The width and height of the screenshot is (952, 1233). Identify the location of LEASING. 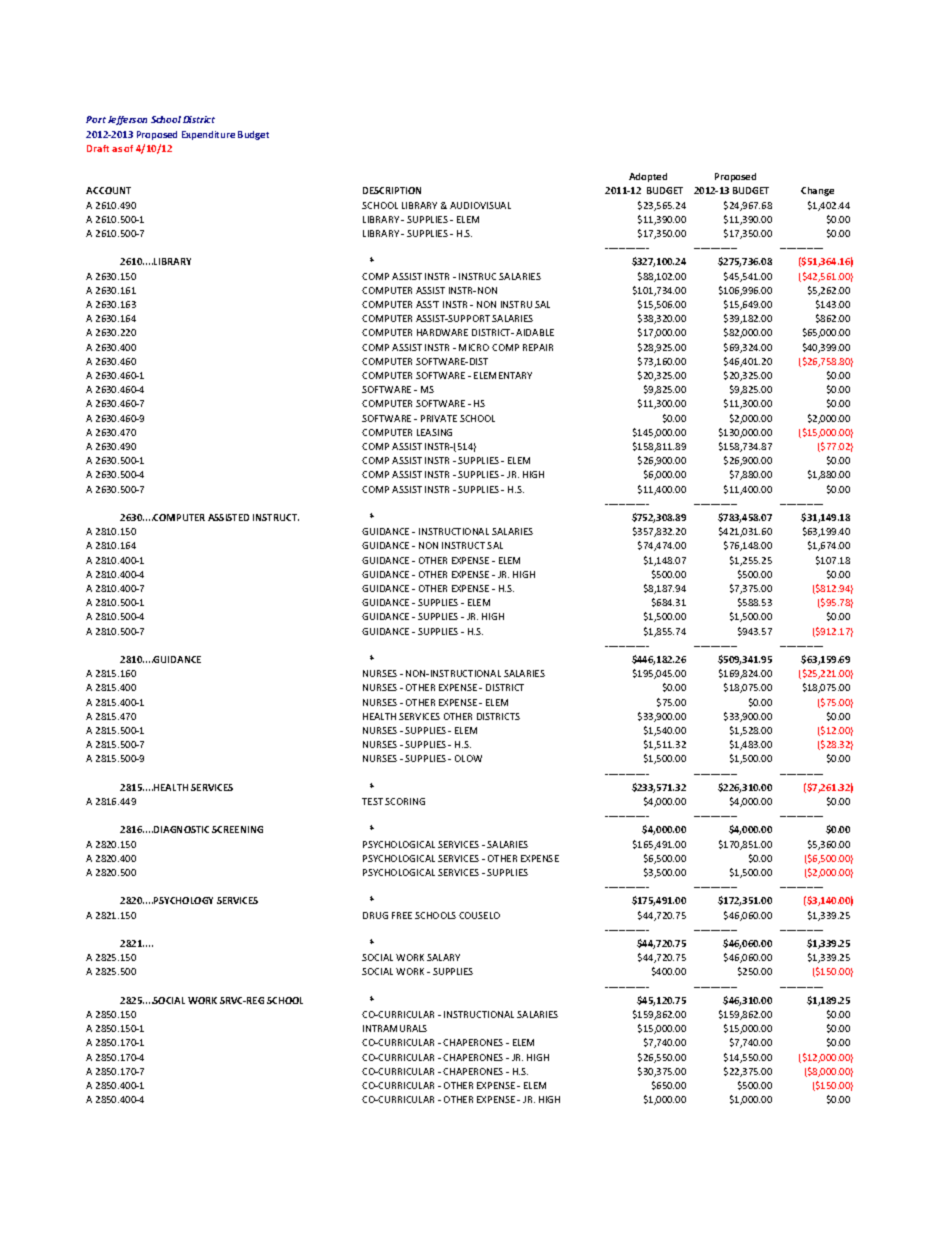
(434, 432).
